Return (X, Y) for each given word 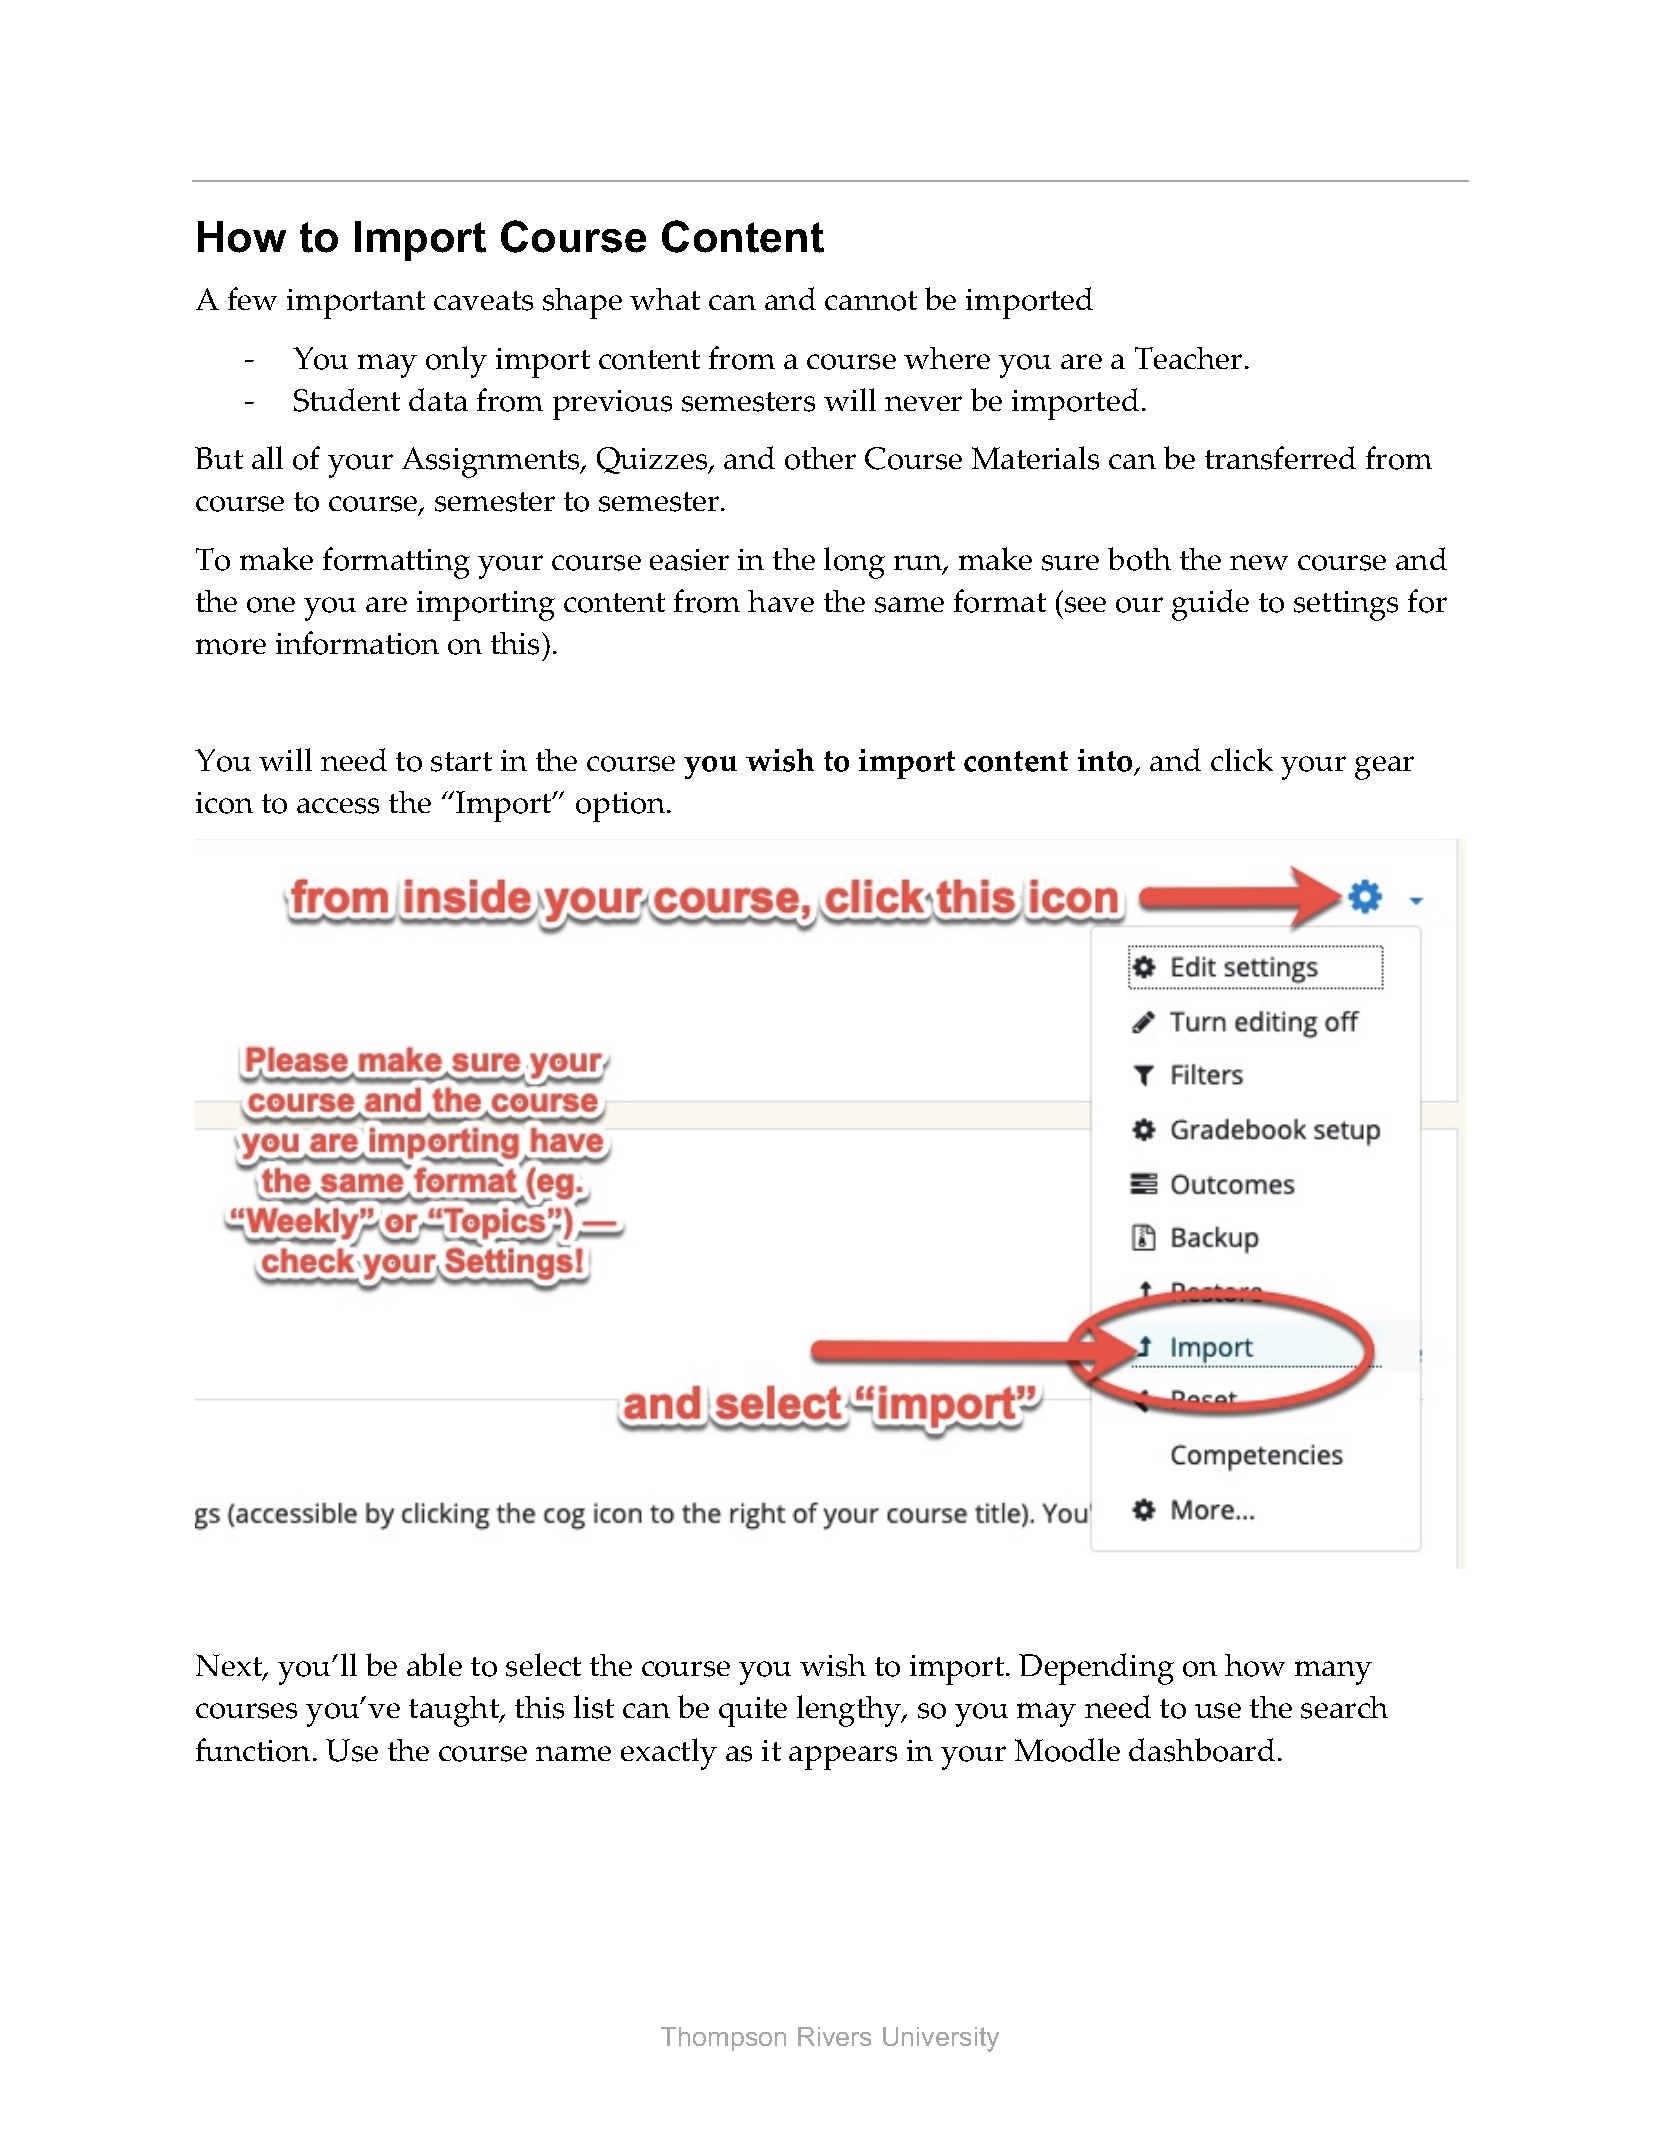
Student (347, 400)
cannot (871, 301)
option (622, 807)
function (253, 1750)
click (1242, 759)
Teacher (1188, 358)
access (338, 806)
